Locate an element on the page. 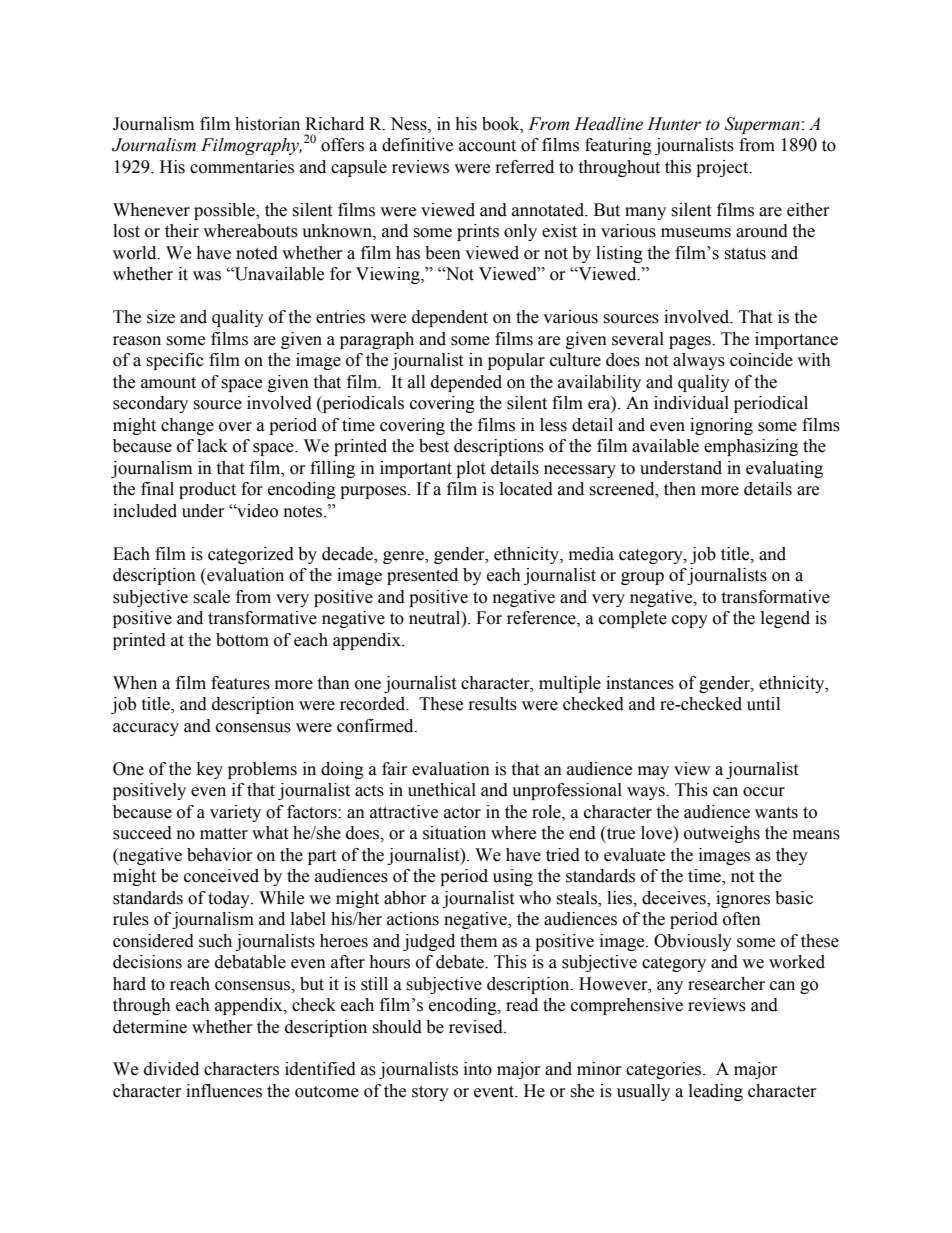 This document has width=952, height=1233. amount is located at coordinates (168, 383).
